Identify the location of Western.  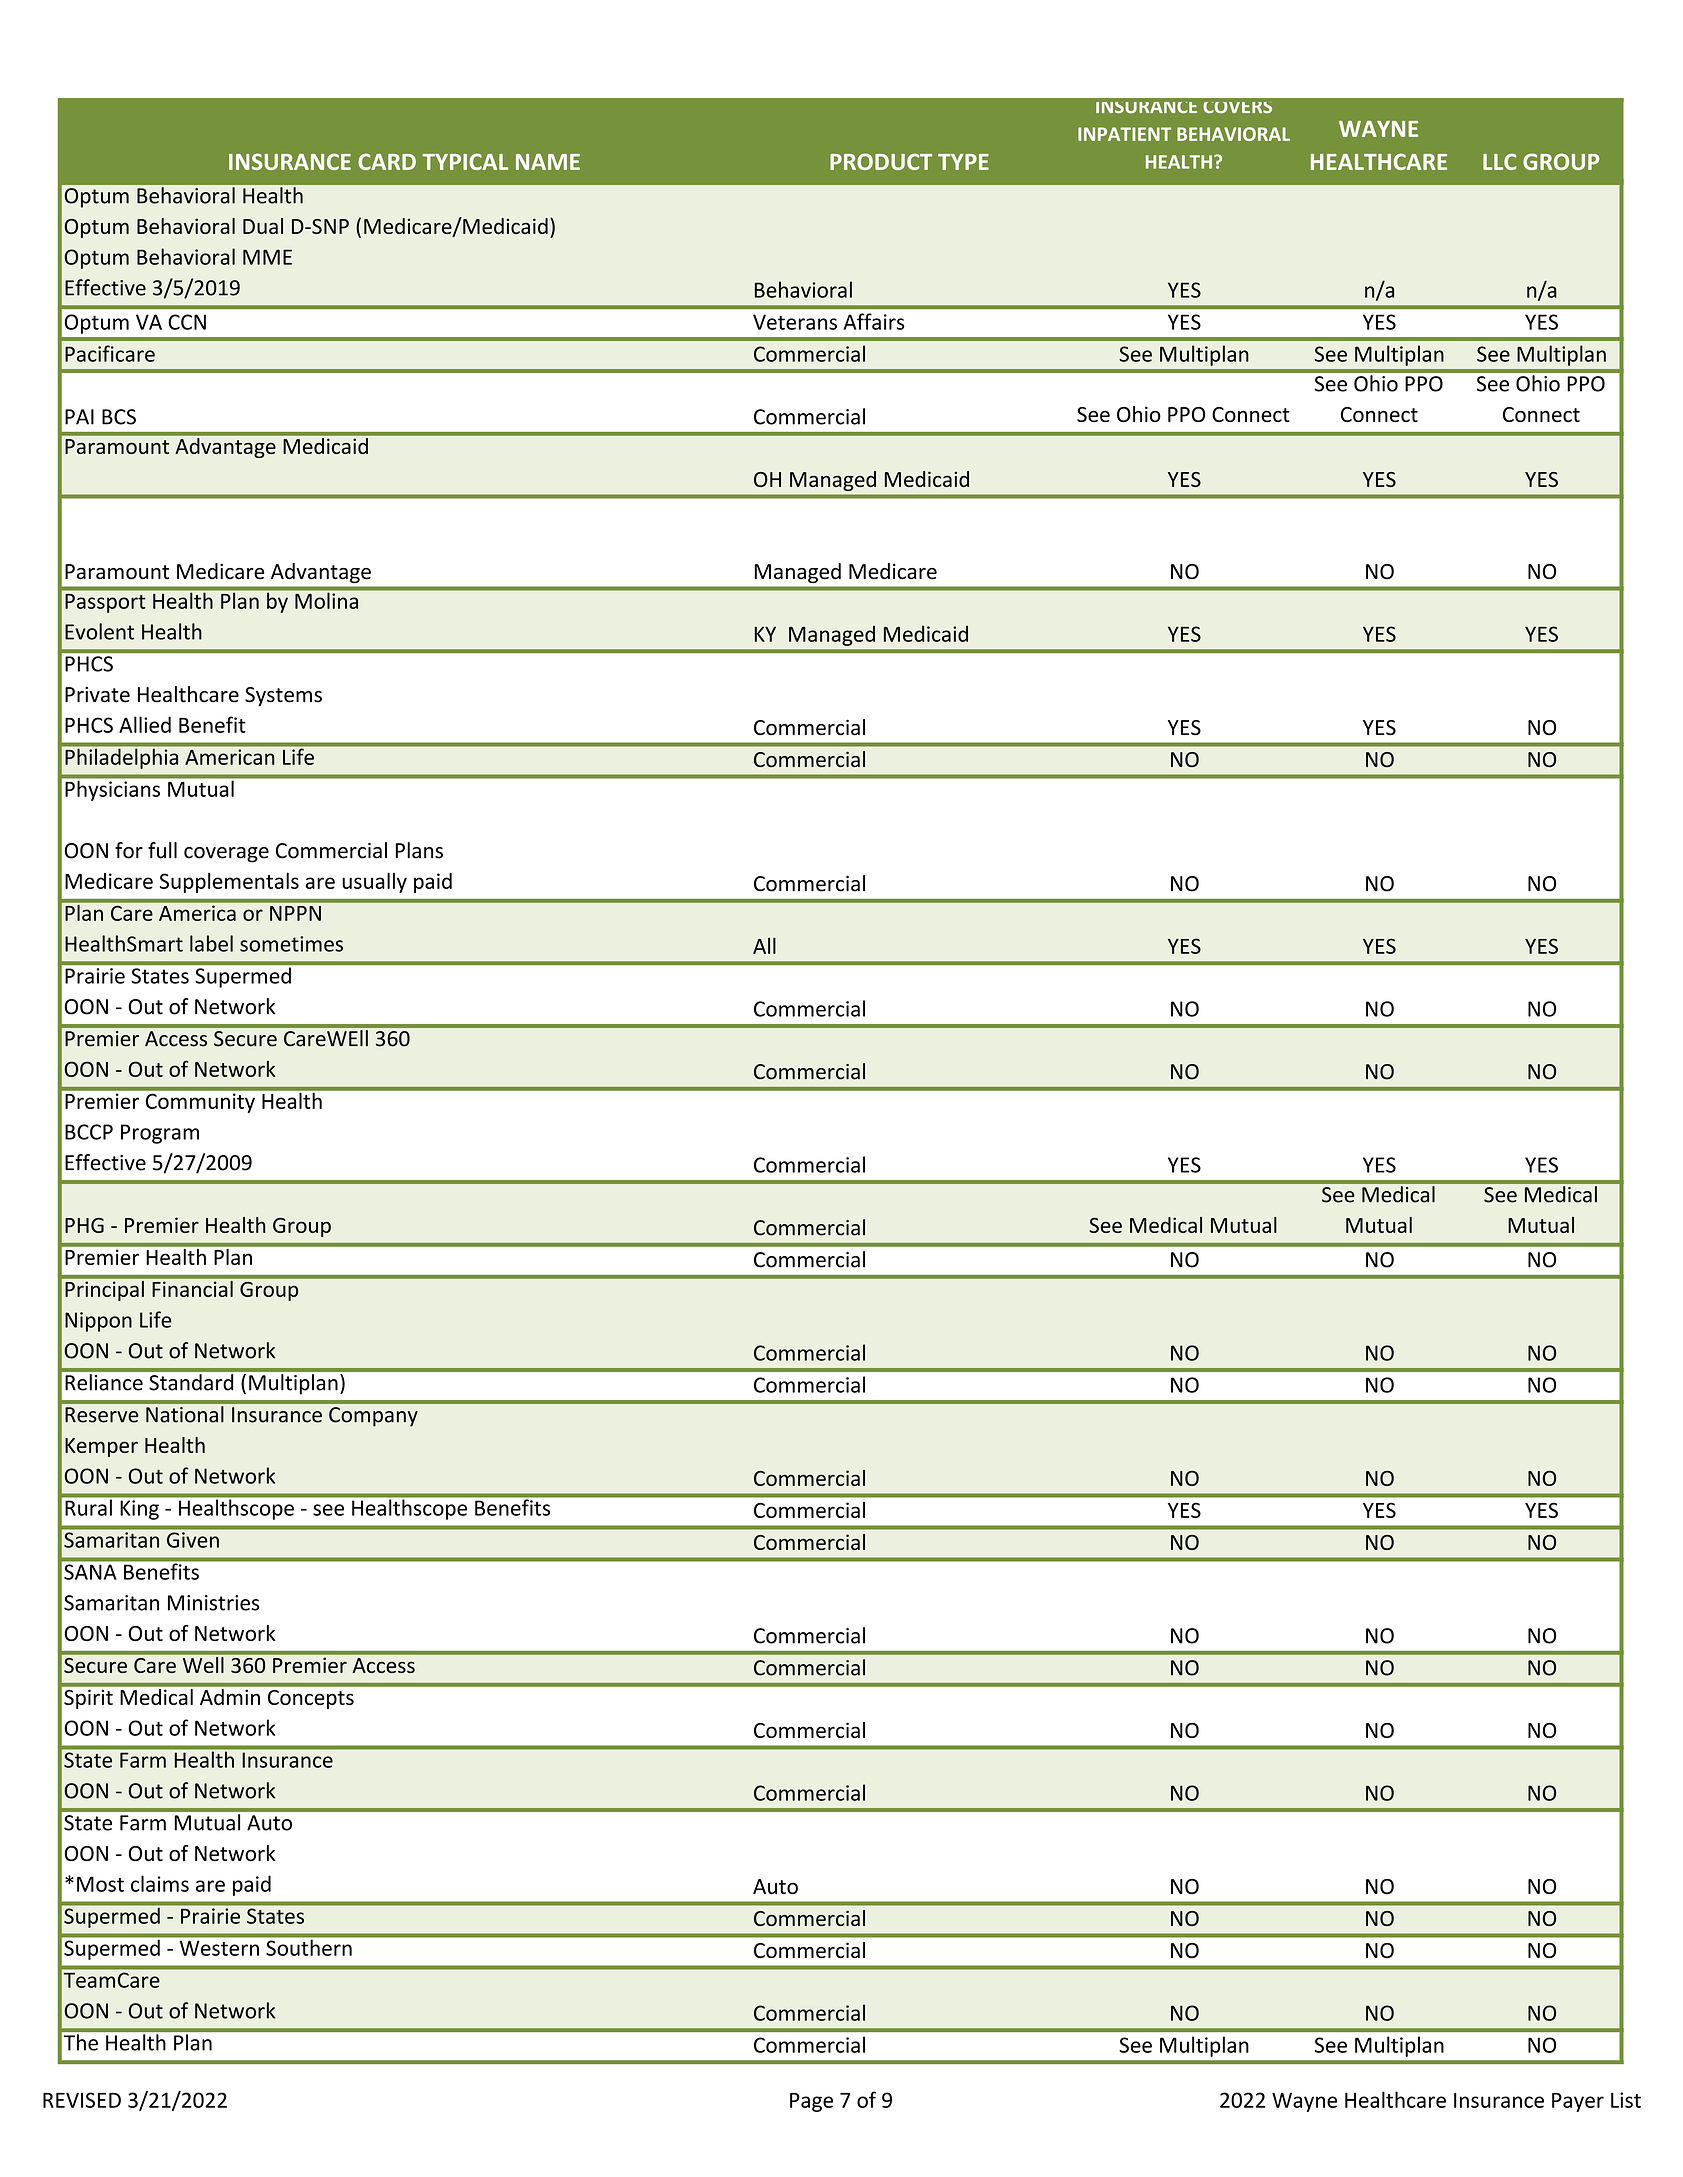
(219, 1948).
